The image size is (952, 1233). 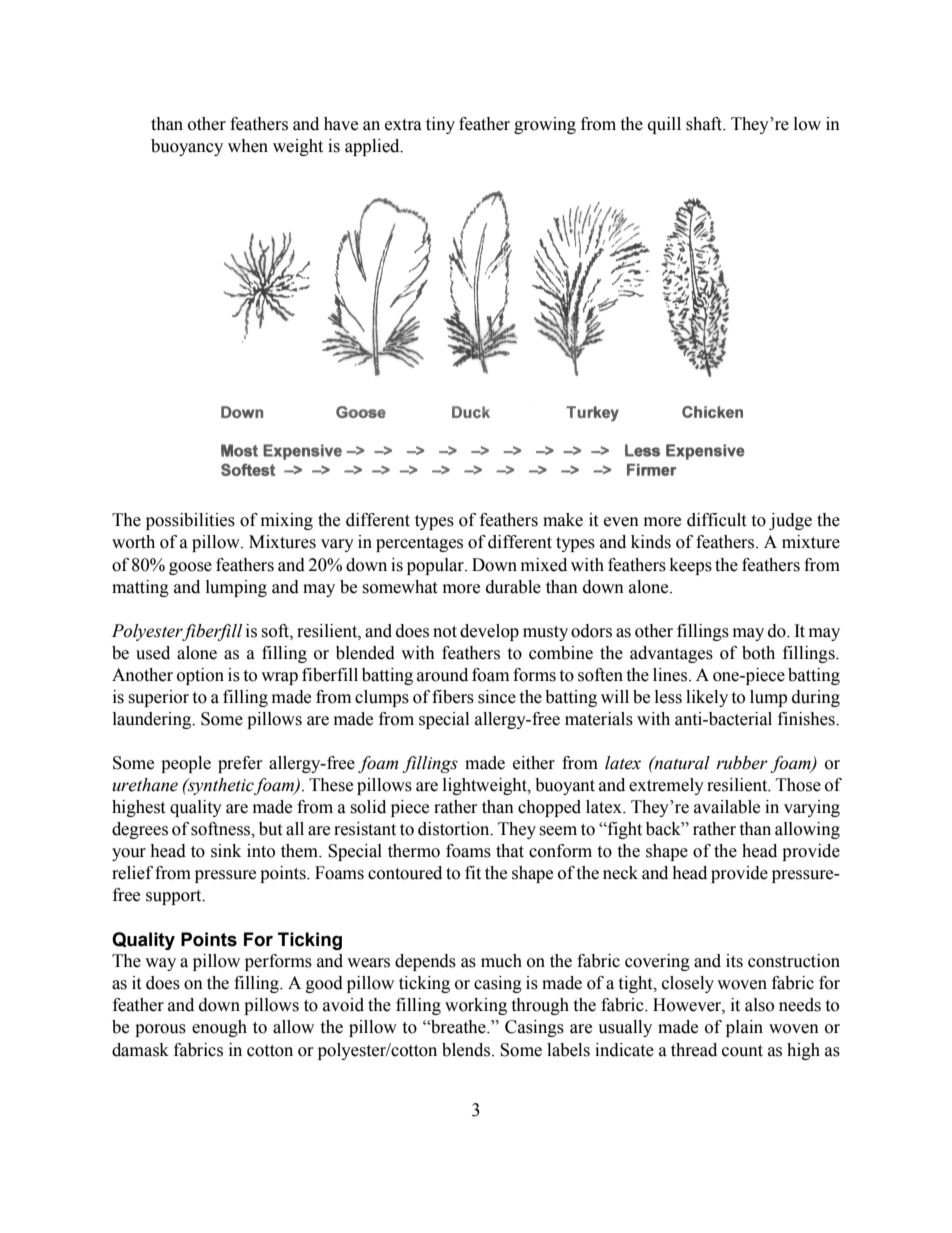 What do you see at coordinates (187, 147) in the image?
I see `buoyancy` at bounding box center [187, 147].
